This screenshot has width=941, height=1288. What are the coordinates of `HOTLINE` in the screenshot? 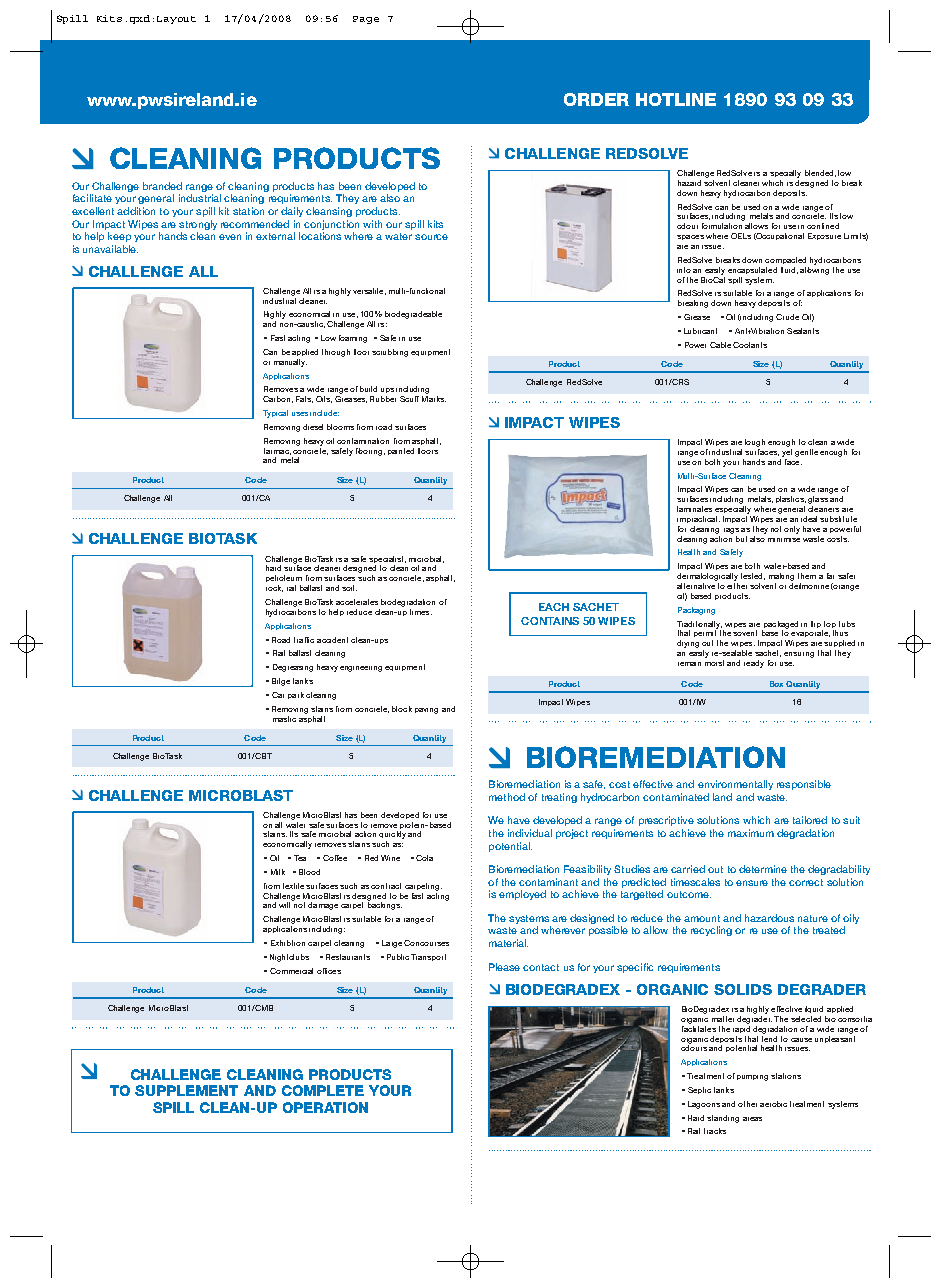 It's located at (676, 99).
